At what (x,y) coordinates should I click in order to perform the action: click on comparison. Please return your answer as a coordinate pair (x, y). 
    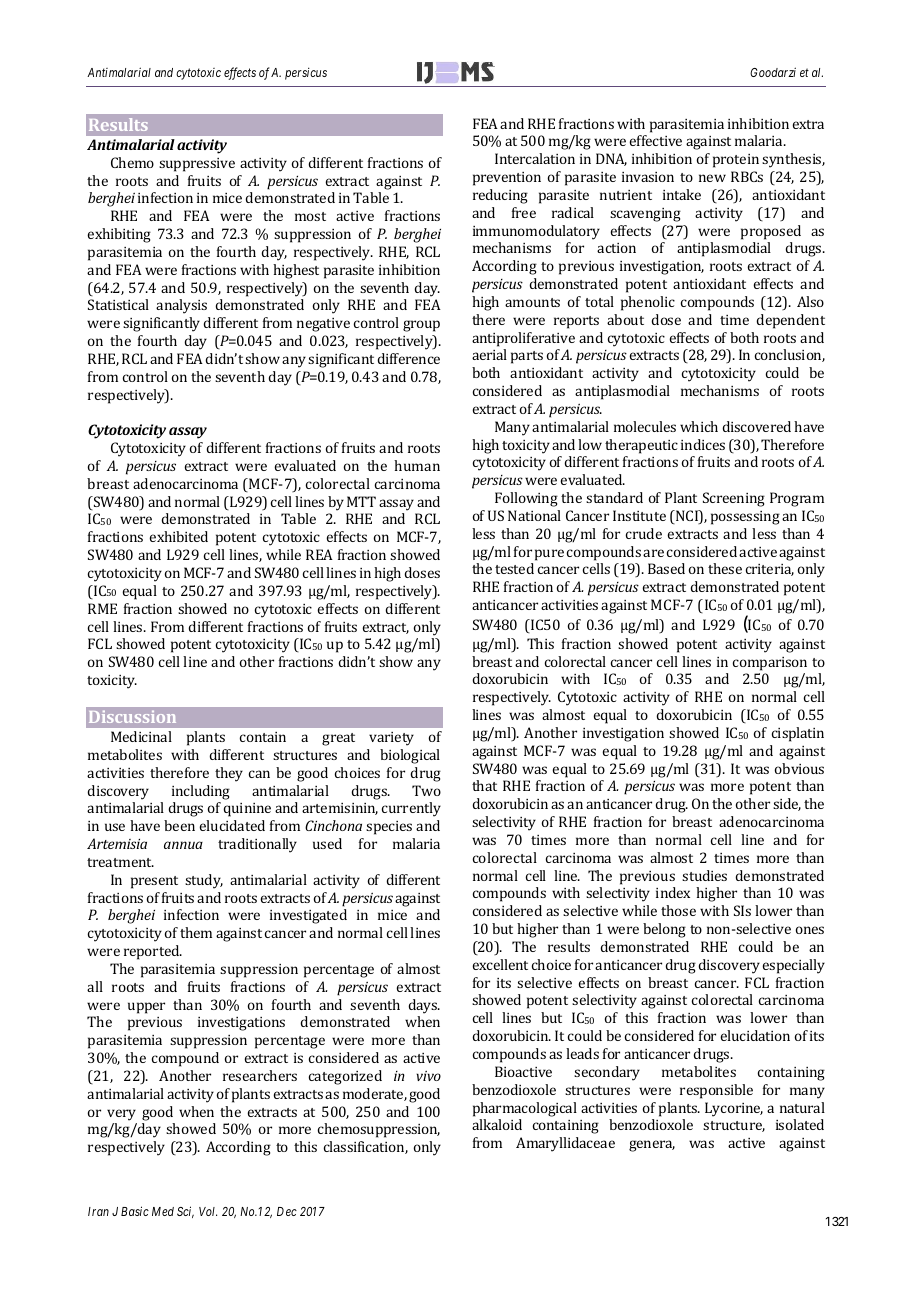
    Looking at the image, I should click on (770, 664).
